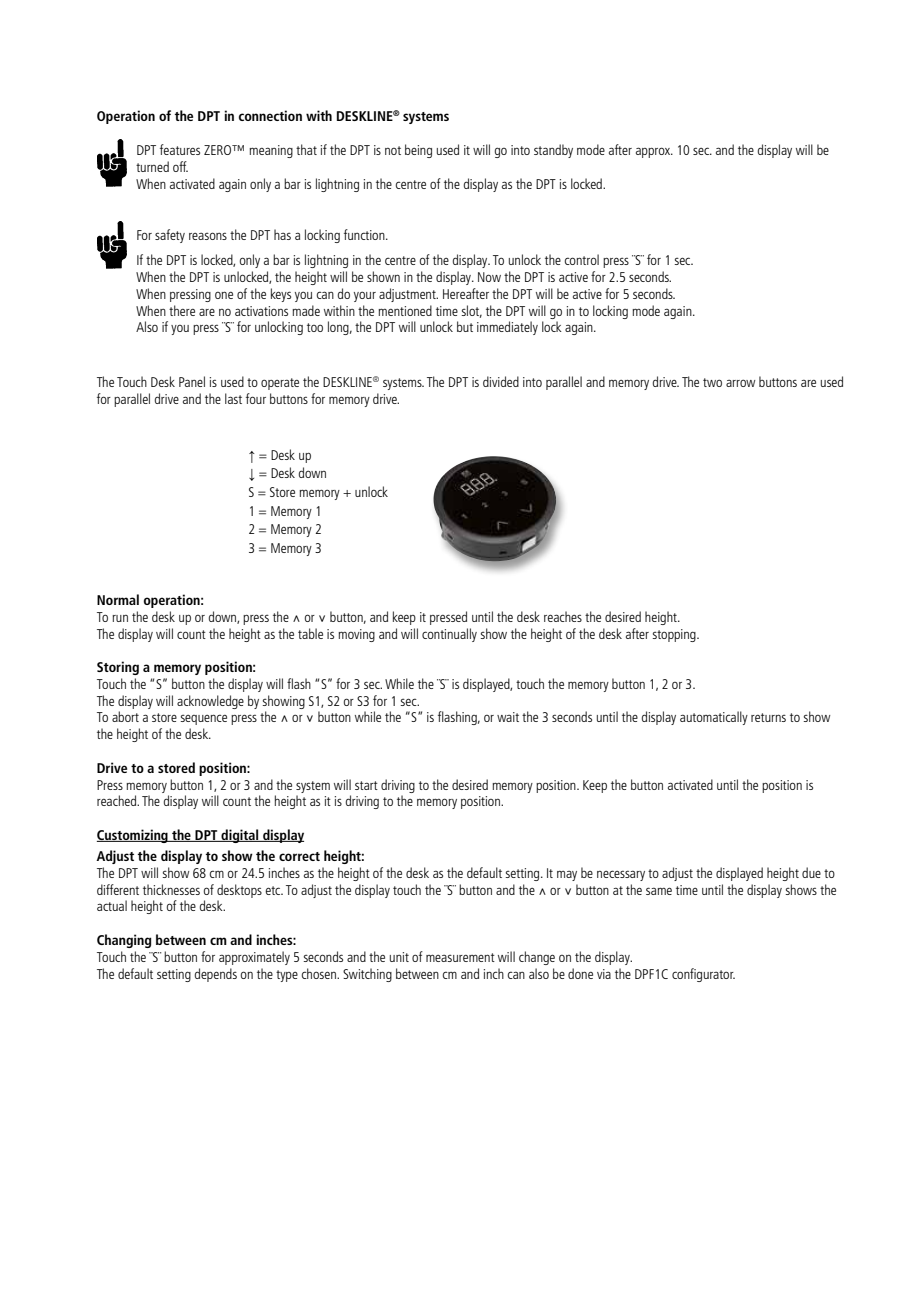  I want to click on configurator, so click(703, 975).
